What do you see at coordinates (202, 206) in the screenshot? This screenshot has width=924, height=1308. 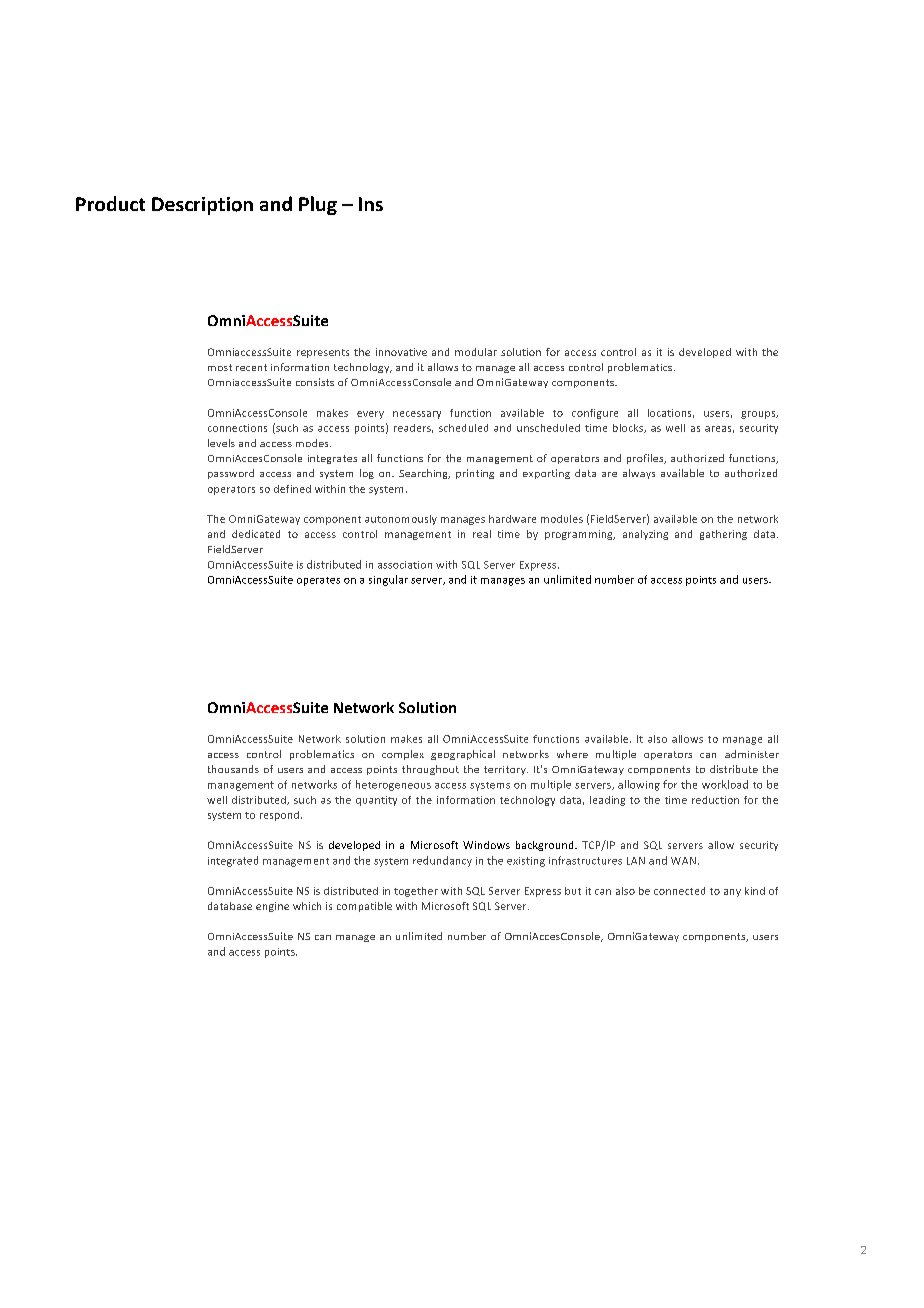 I see `Description` at bounding box center [202, 206].
